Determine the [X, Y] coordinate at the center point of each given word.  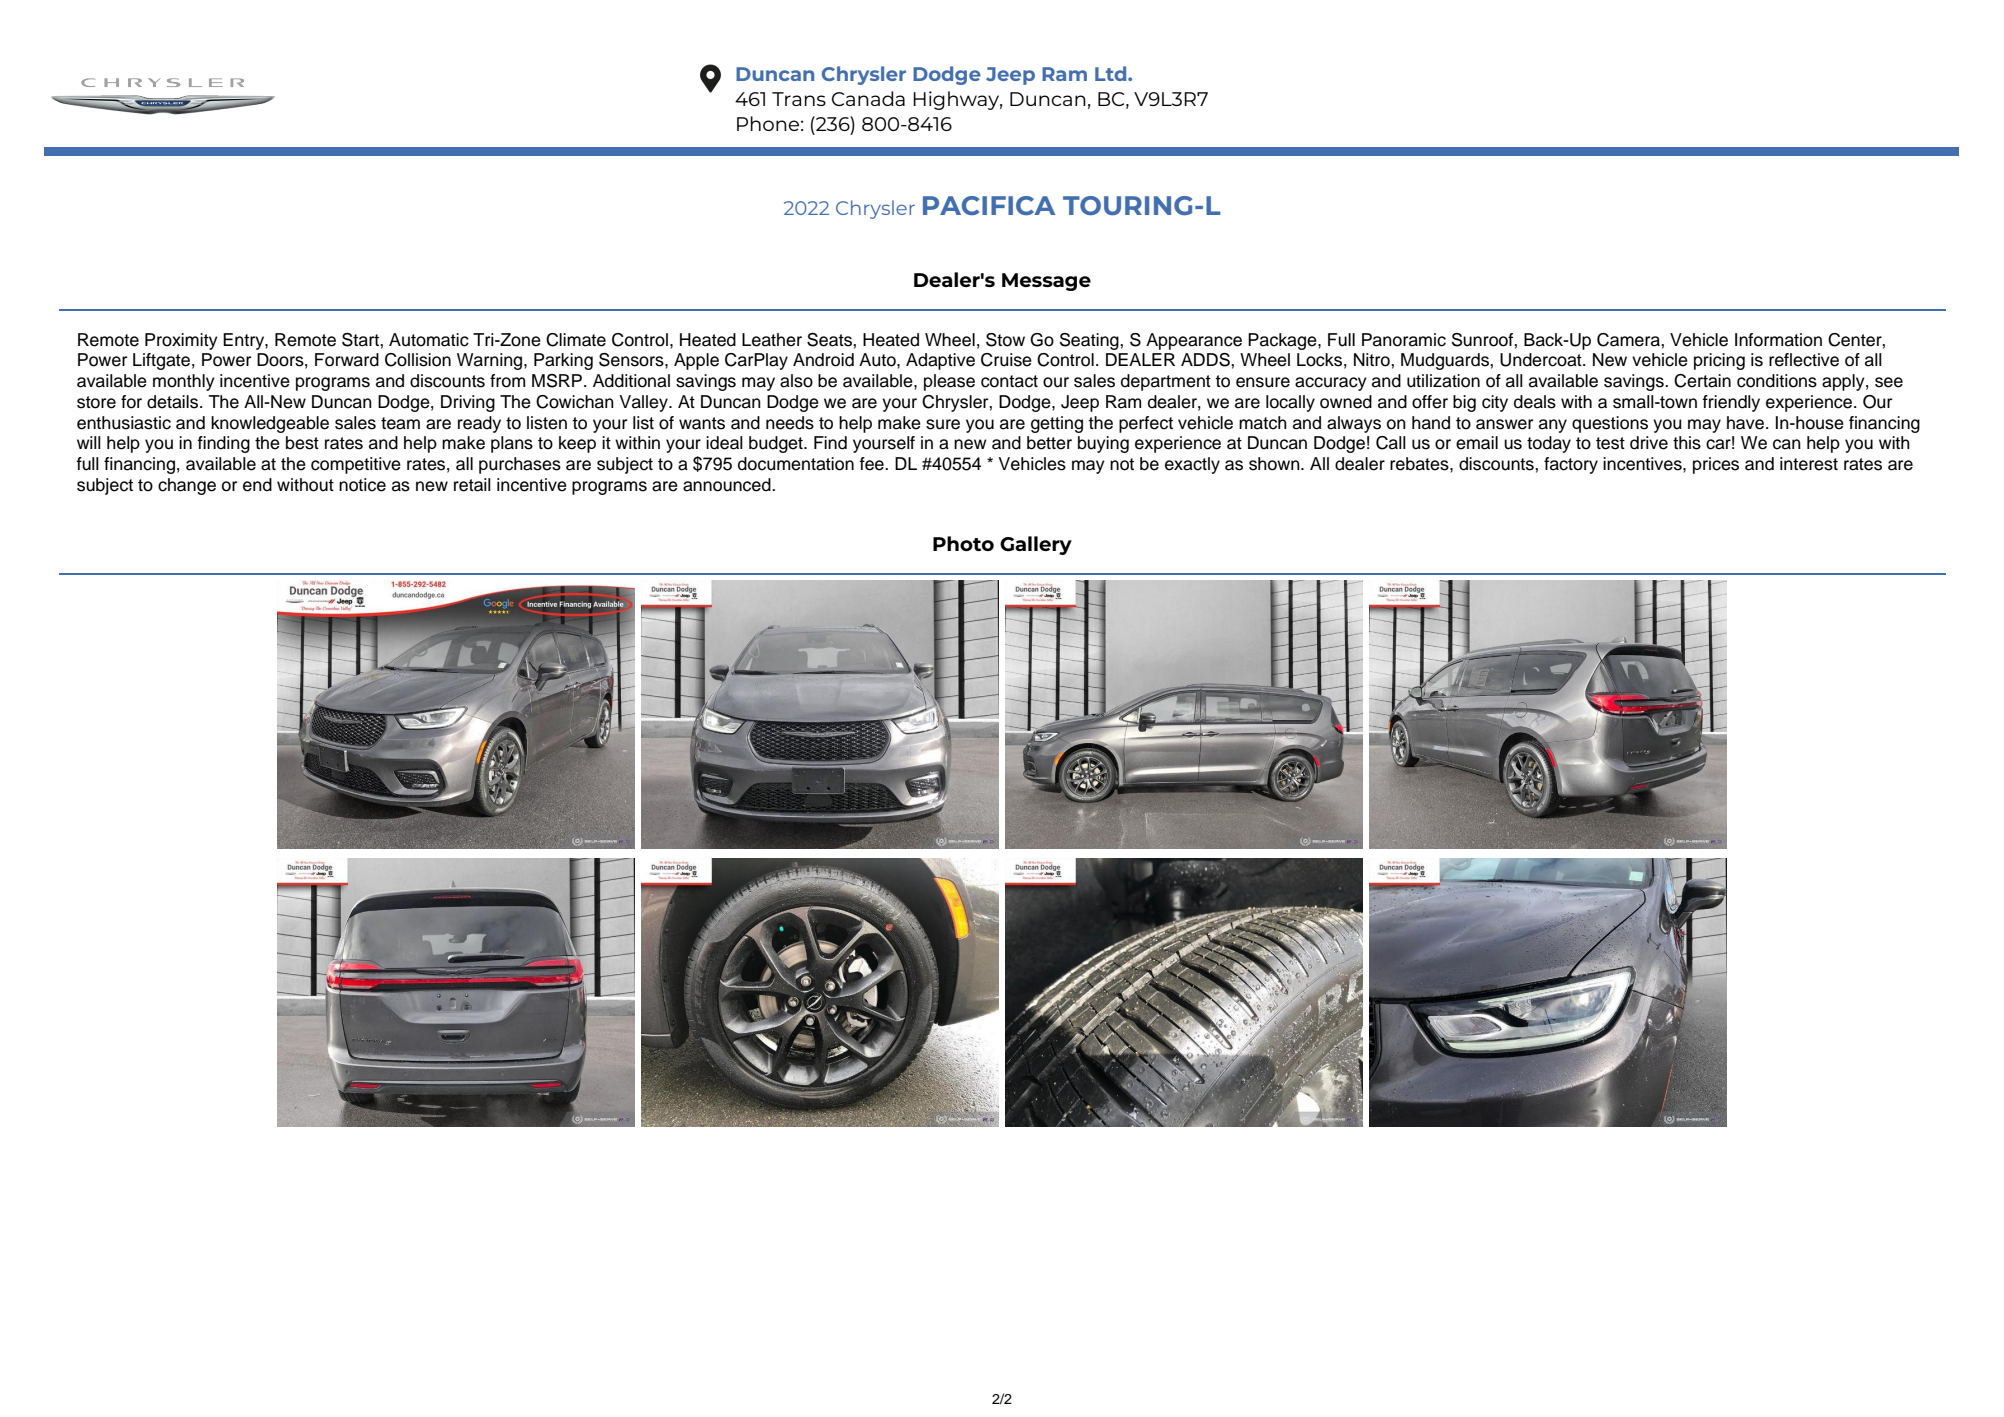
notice [362, 485]
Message [1046, 282]
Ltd [1112, 73]
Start [361, 340]
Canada [868, 98]
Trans [799, 99]
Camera [1629, 340]
